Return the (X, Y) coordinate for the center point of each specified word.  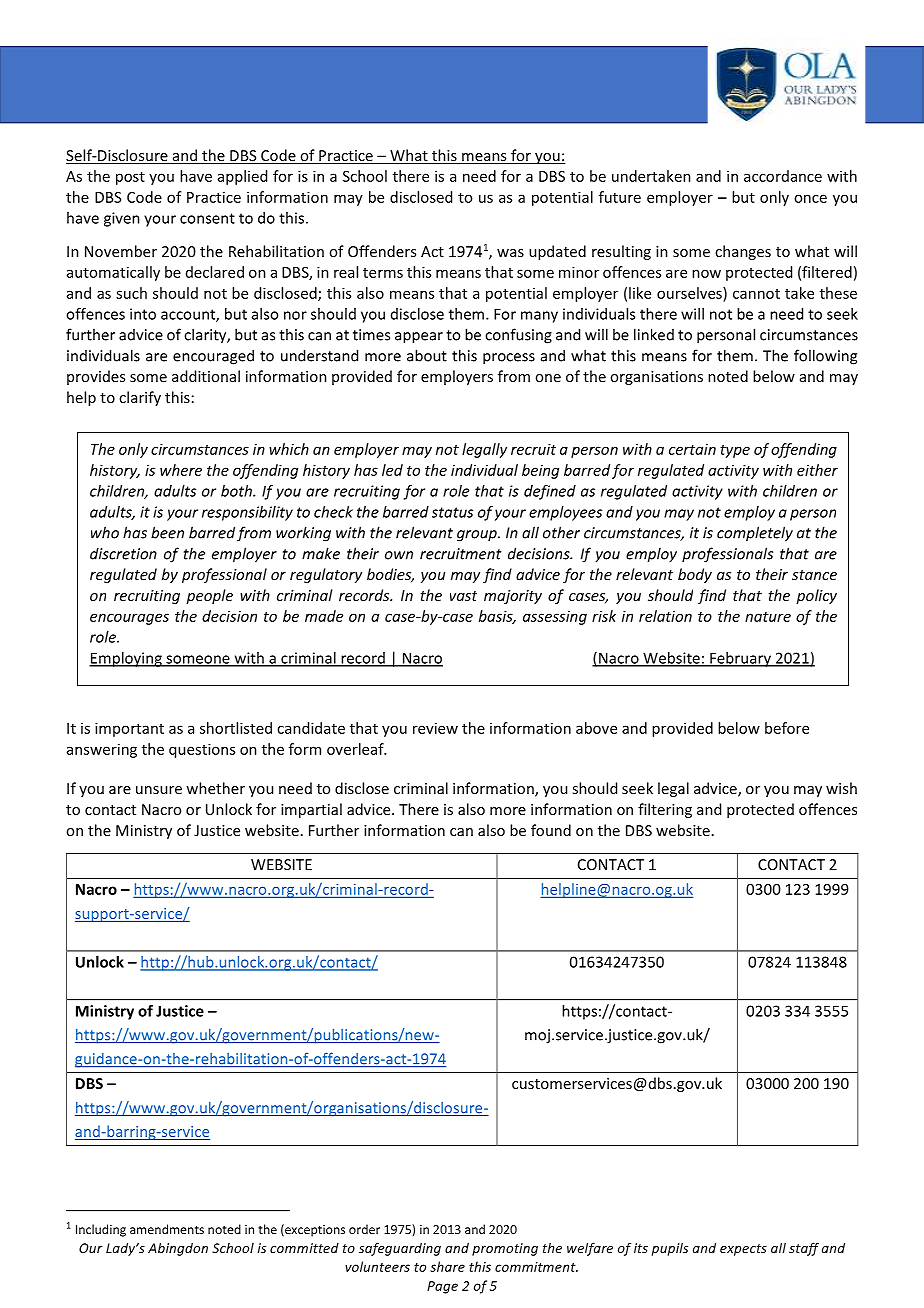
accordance (783, 176)
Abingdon (178, 1249)
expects (743, 1250)
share (447, 1266)
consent (207, 218)
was (510, 253)
